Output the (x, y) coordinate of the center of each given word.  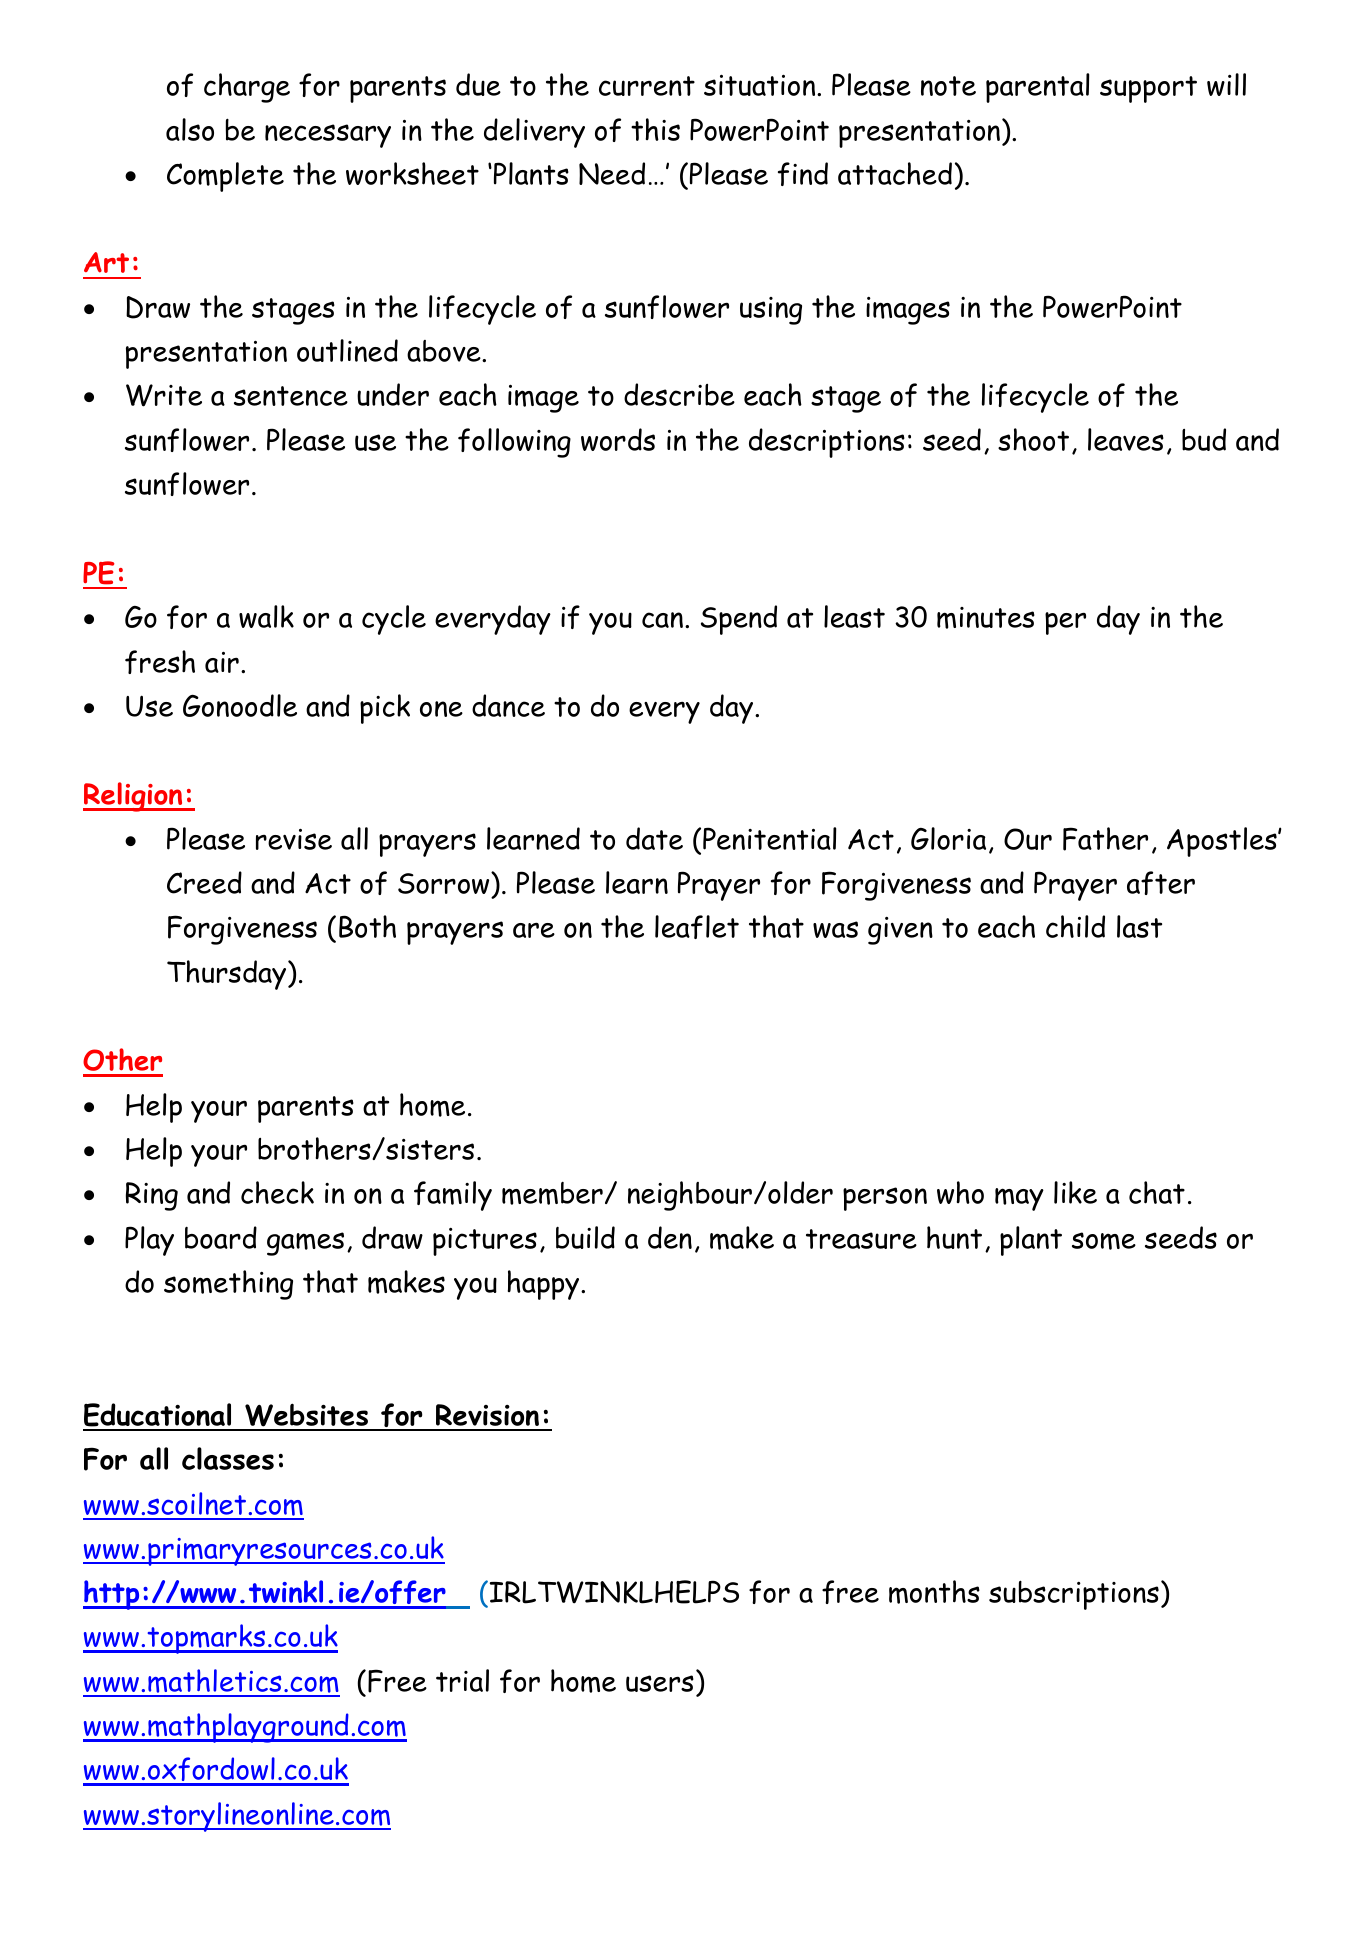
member (552, 1193)
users (660, 1683)
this (655, 129)
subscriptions (1074, 1595)
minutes (986, 618)
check (277, 1192)
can (662, 620)
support (1148, 89)
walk (266, 616)
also (190, 129)
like (1075, 1192)
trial (462, 1680)
